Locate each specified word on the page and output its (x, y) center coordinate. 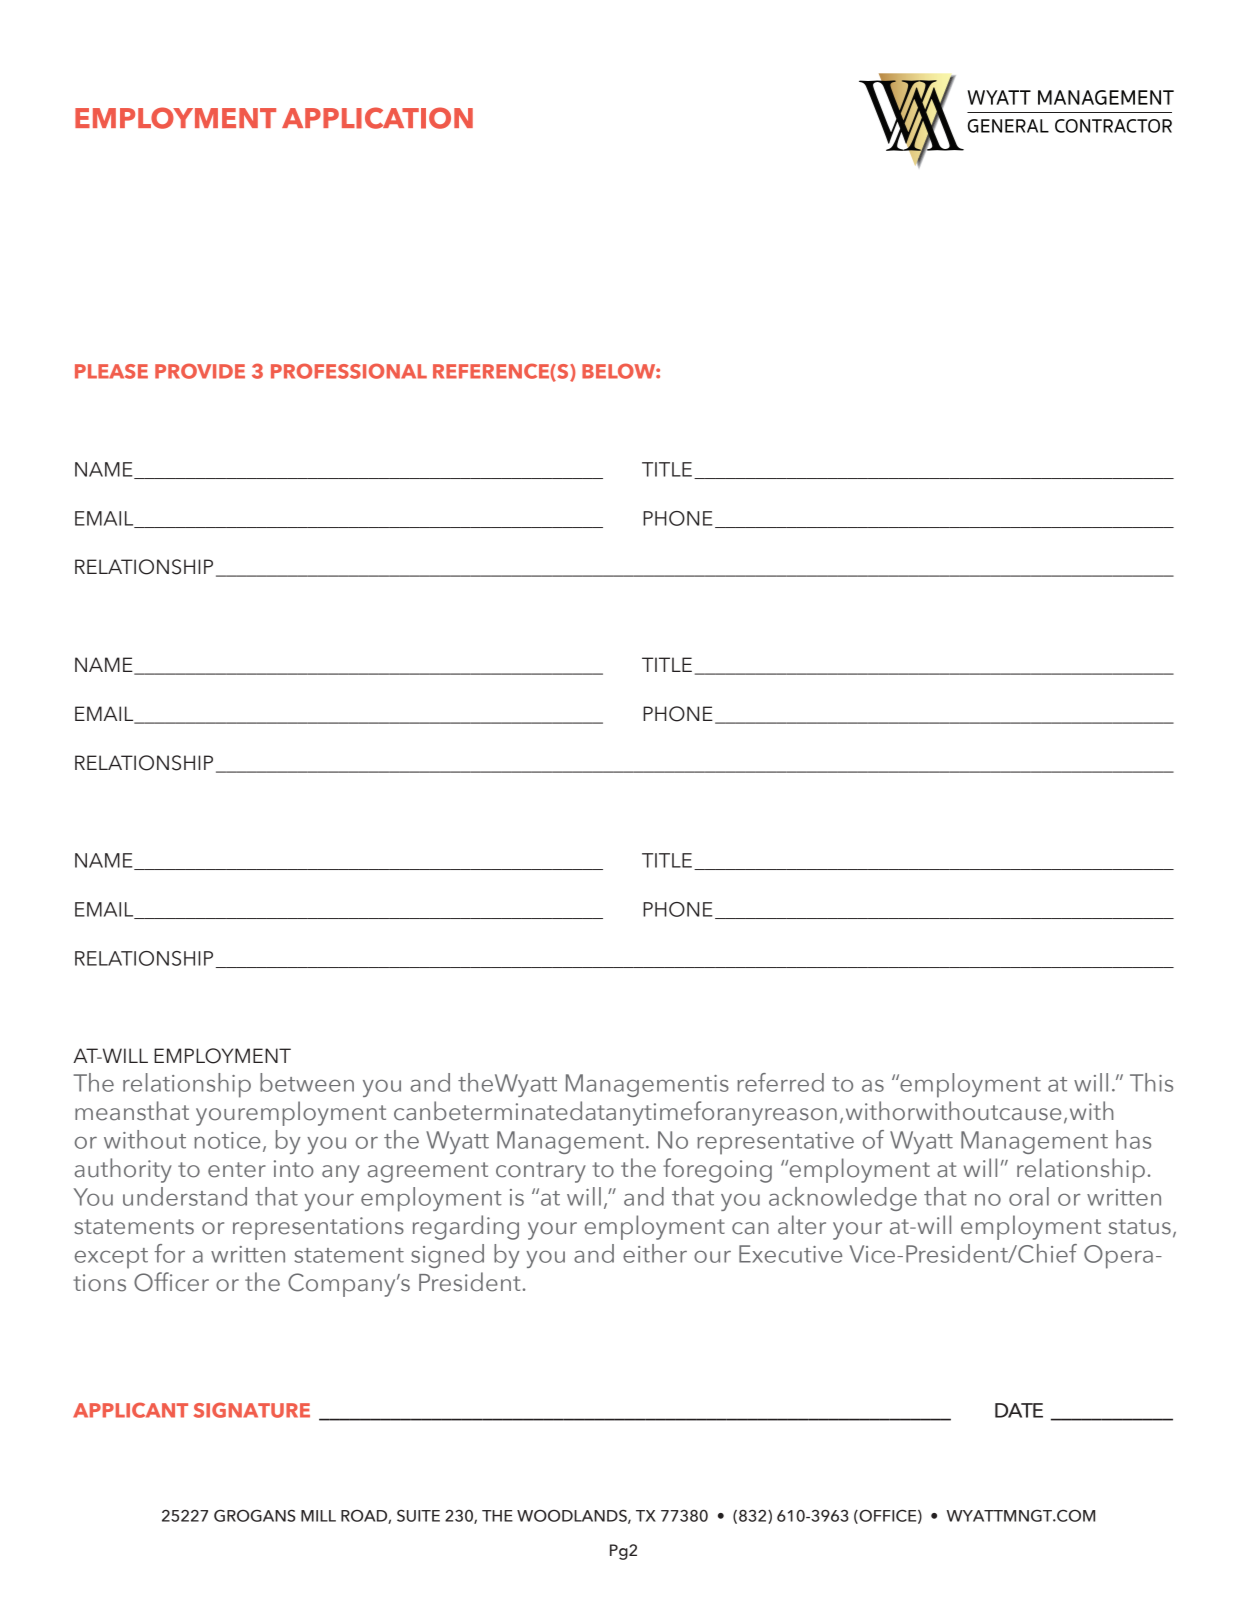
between (307, 1082)
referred (780, 1082)
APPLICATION (377, 118)
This (1151, 1082)
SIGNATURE (251, 1410)
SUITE (418, 1516)
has (1133, 1139)
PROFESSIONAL (349, 371)
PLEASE (111, 371)
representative (775, 1143)
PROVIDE (200, 371)
